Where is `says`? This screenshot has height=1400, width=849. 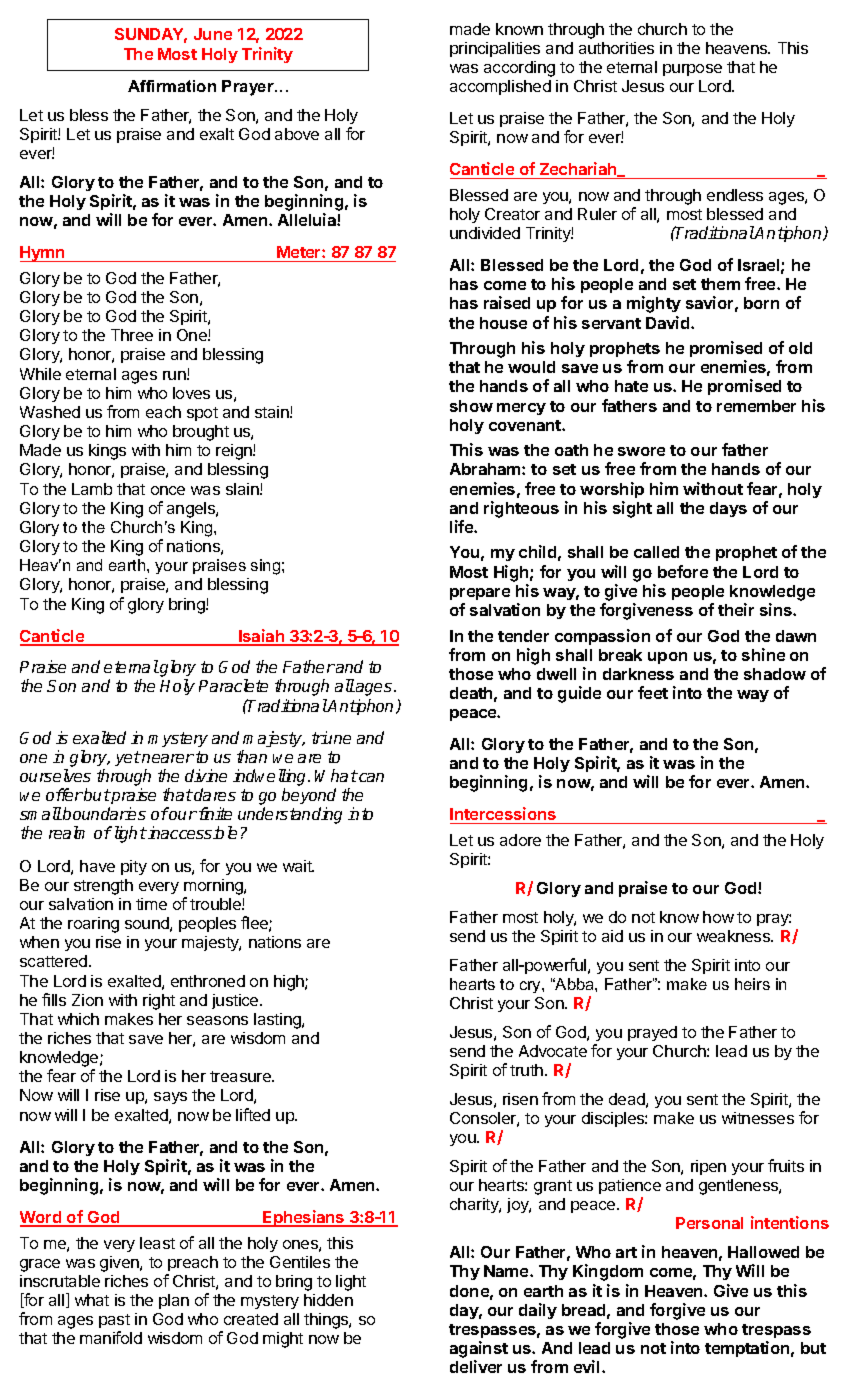 says is located at coordinates (170, 1098).
